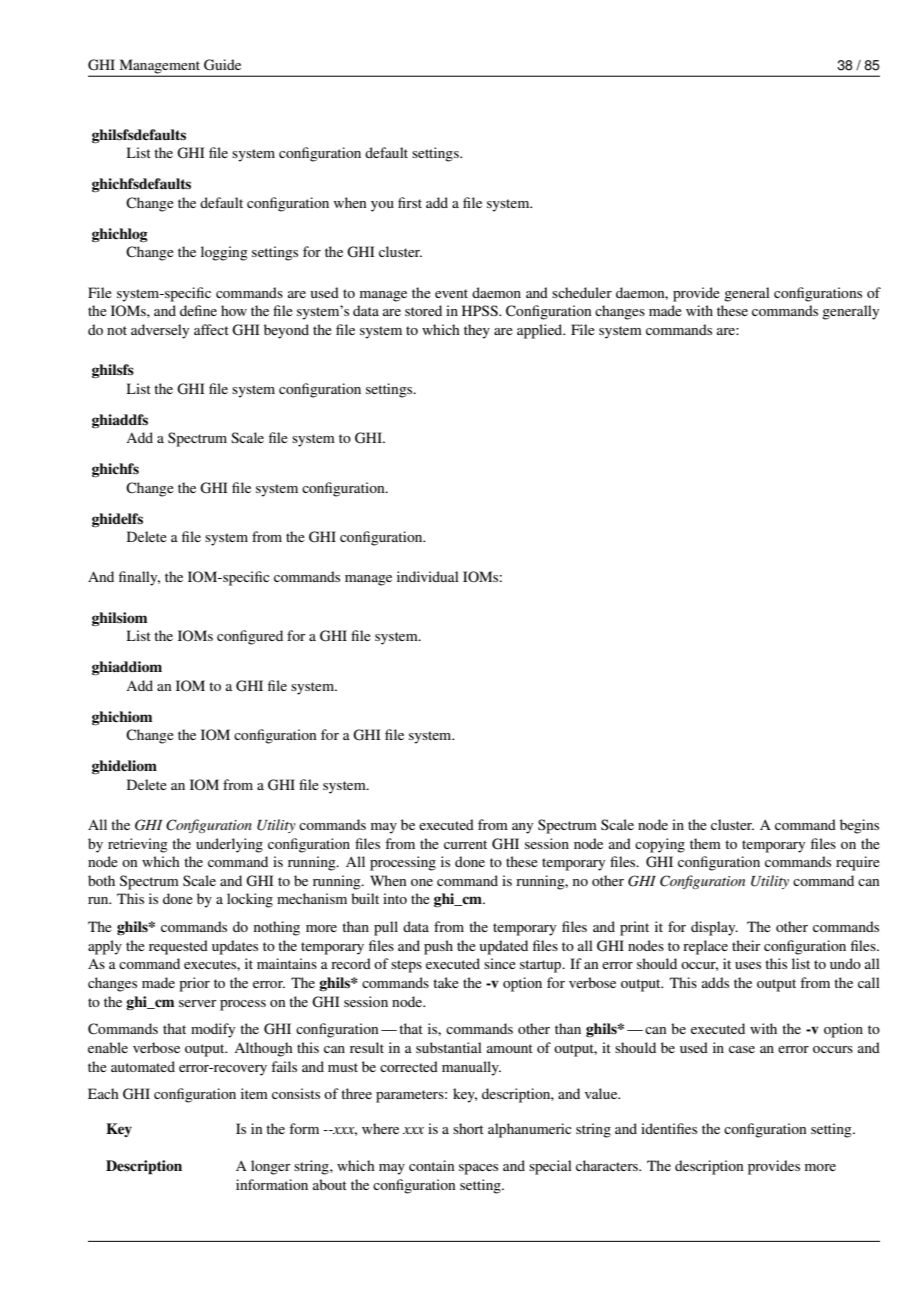  What do you see at coordinates (669, 1128) in the screenshot?
I see `identifies` at bounding box center [669, 1128].
